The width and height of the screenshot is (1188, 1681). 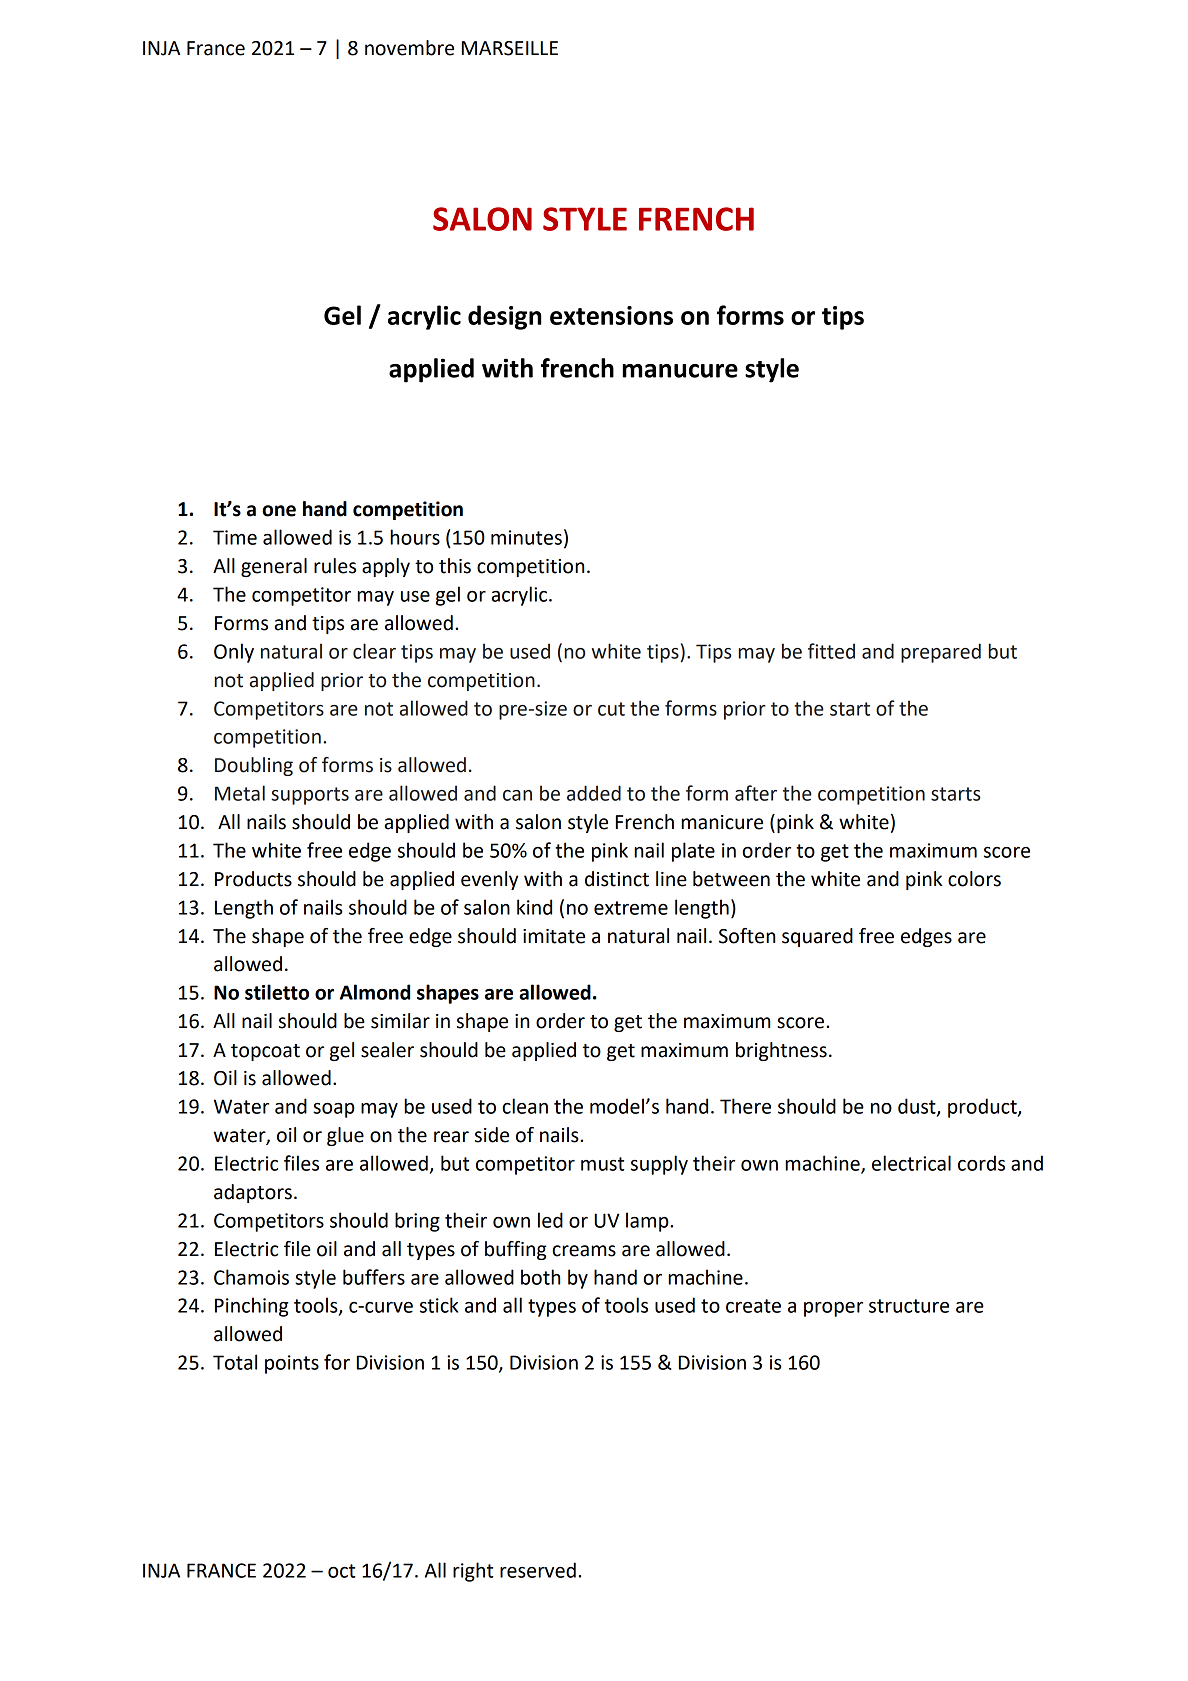 I want to click on novembre, so click(x=409, y=48).
